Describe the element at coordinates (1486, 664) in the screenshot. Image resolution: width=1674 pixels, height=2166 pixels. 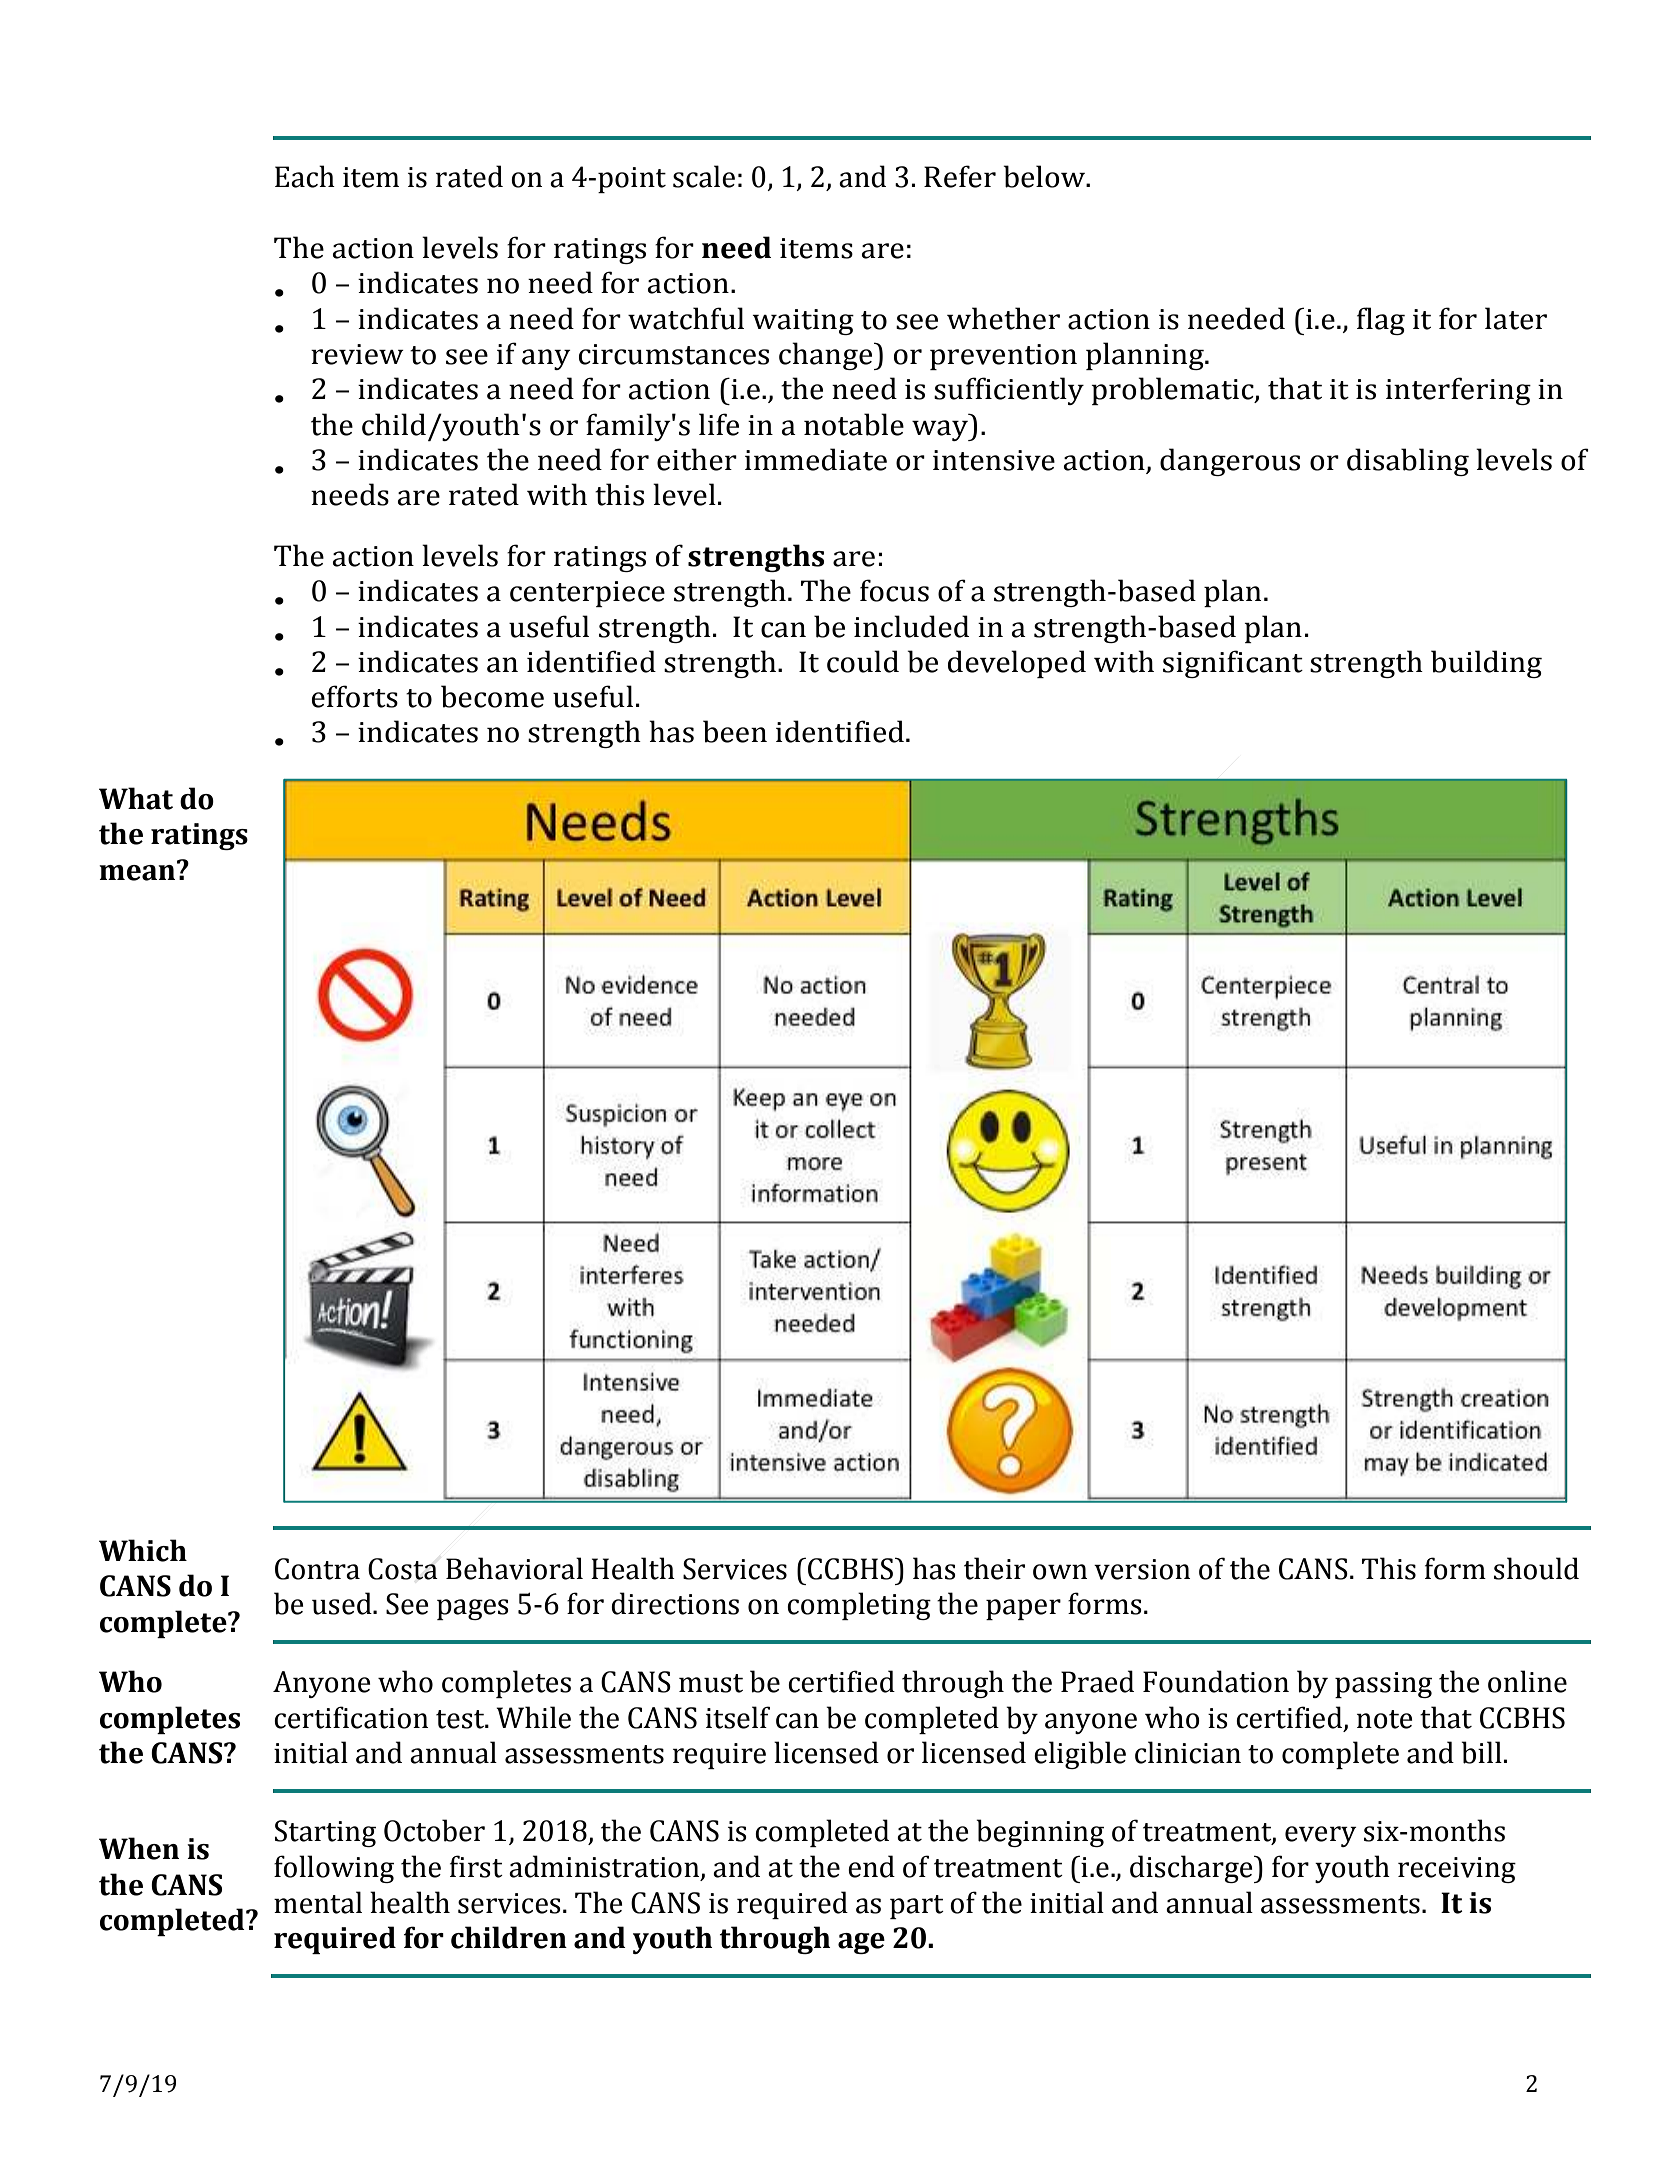
I see `building` at that location.
